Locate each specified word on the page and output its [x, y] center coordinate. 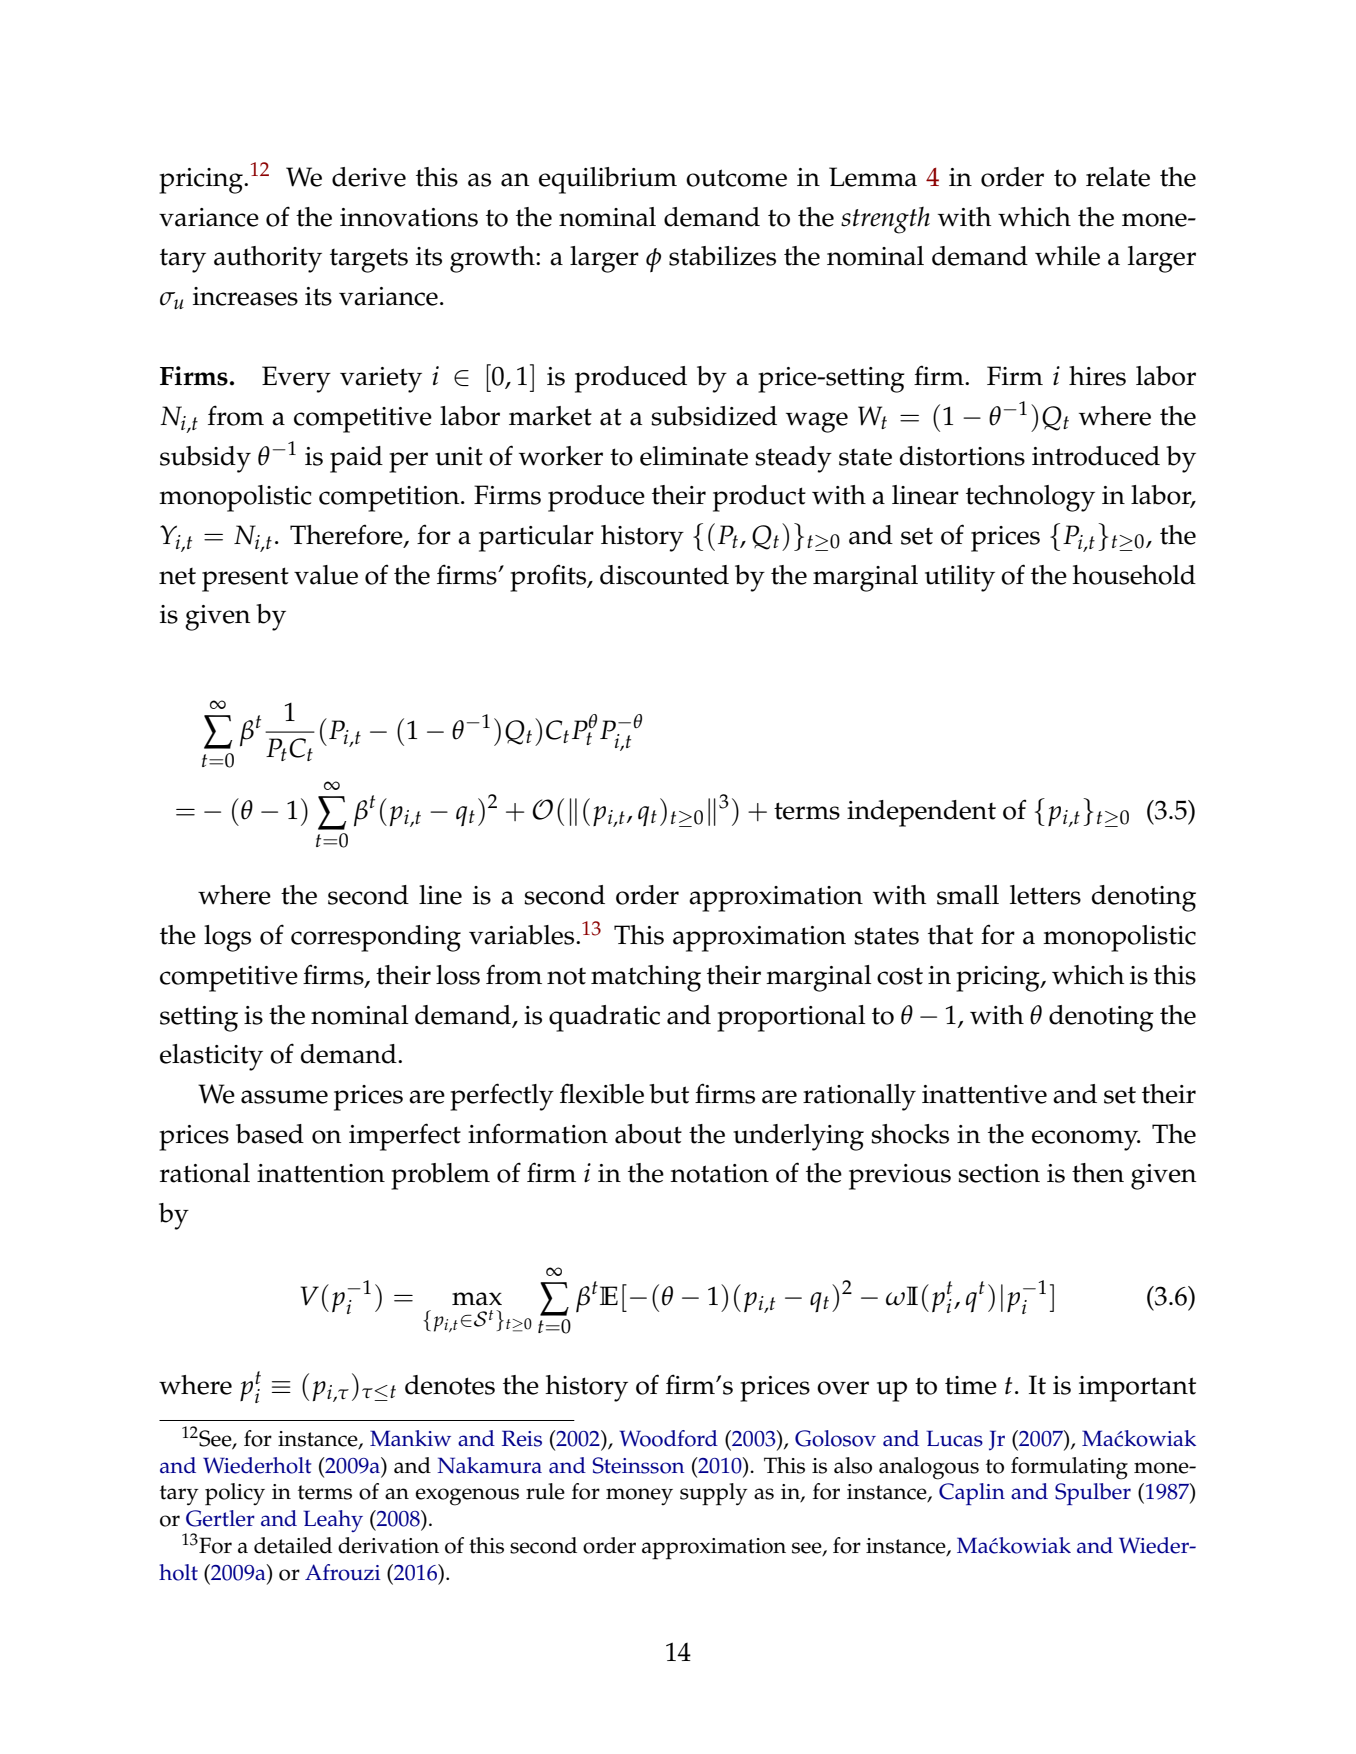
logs [227, 938]
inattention [321, 1173]
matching [646, 978]
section [999, 1173]
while [1067, 256]
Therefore [347, 535]
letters [1045, 895]
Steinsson [638, 1465]
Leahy [333, 1521]
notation [719, 1173]
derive [369, 177]
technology [1030, 498]
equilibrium [608, 180]
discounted [664, 575]
